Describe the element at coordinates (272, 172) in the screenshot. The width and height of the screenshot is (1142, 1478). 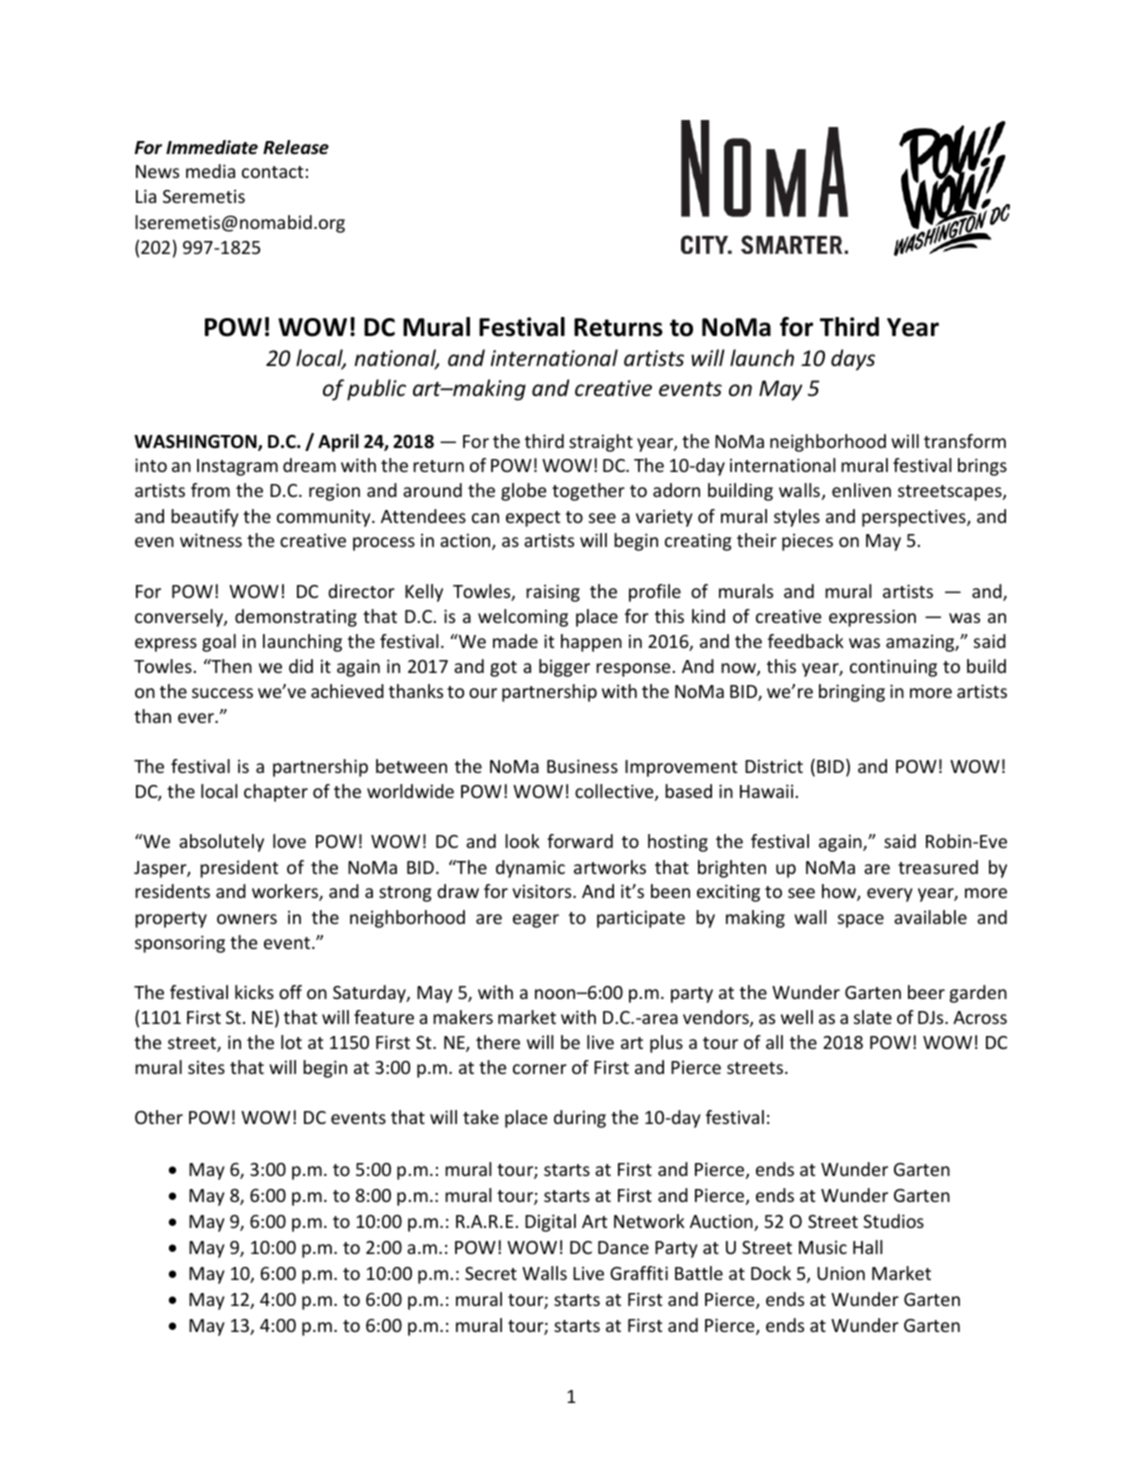
I see `contact` at that location.
